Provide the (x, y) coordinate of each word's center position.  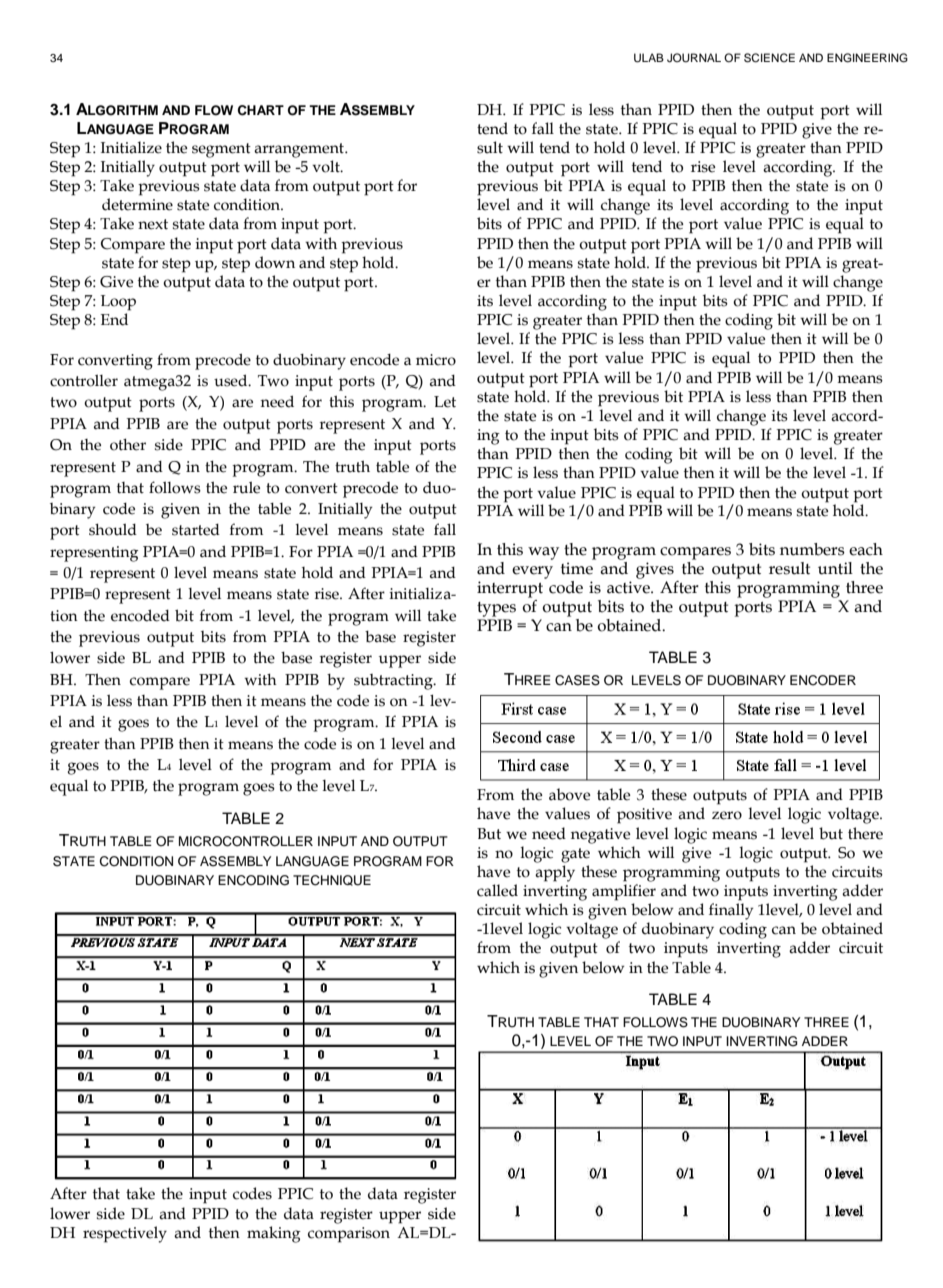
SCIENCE (769, 58)
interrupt (510, 589)
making (274, 1234)
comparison (349, 1235)
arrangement (300, 150)
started (196, 530)
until (835, 568)
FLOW (214, 110)
